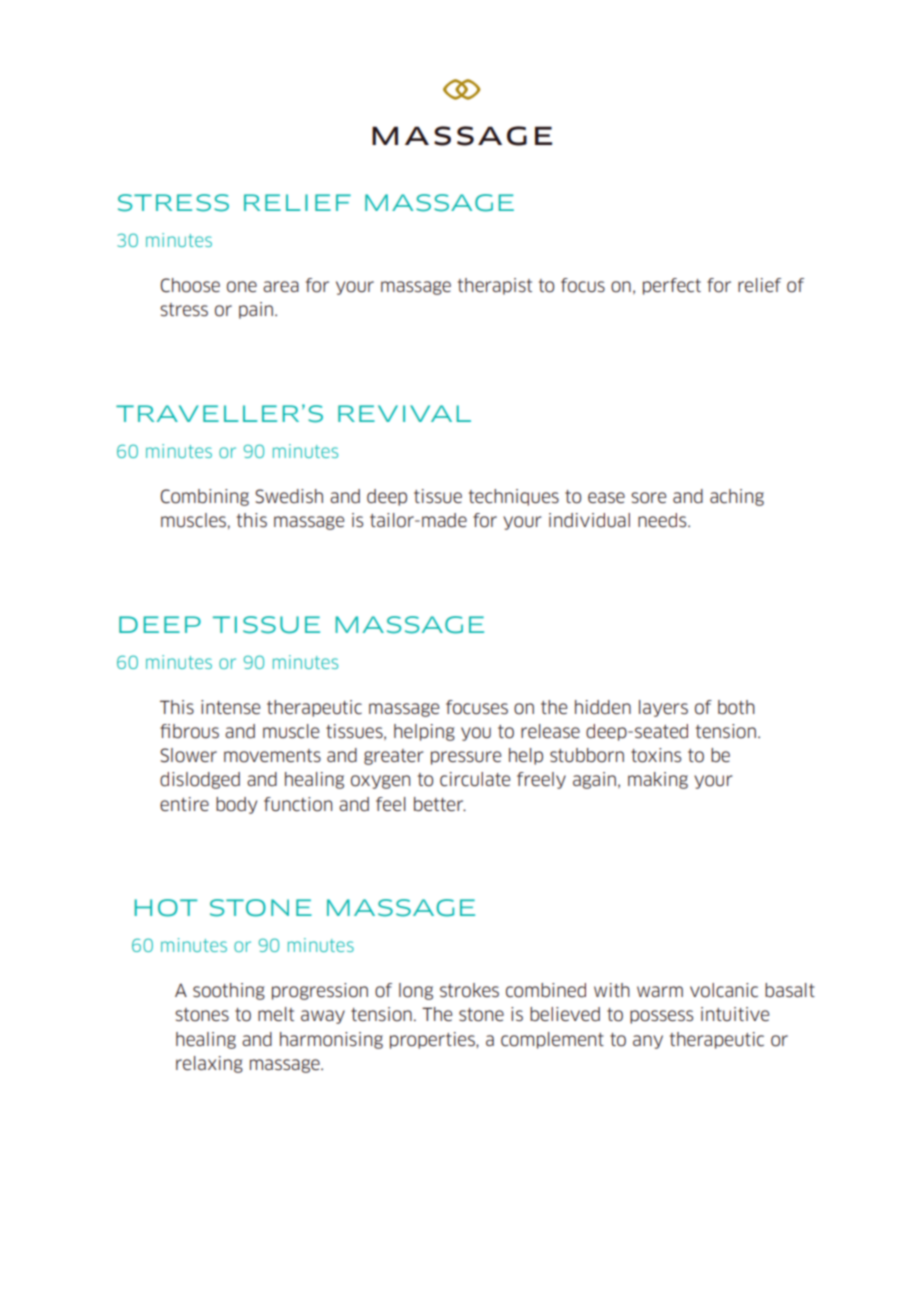 Image resolution: width=924 pixels, height=1315 pixels. I want to click on intense, so click(230, 707).
